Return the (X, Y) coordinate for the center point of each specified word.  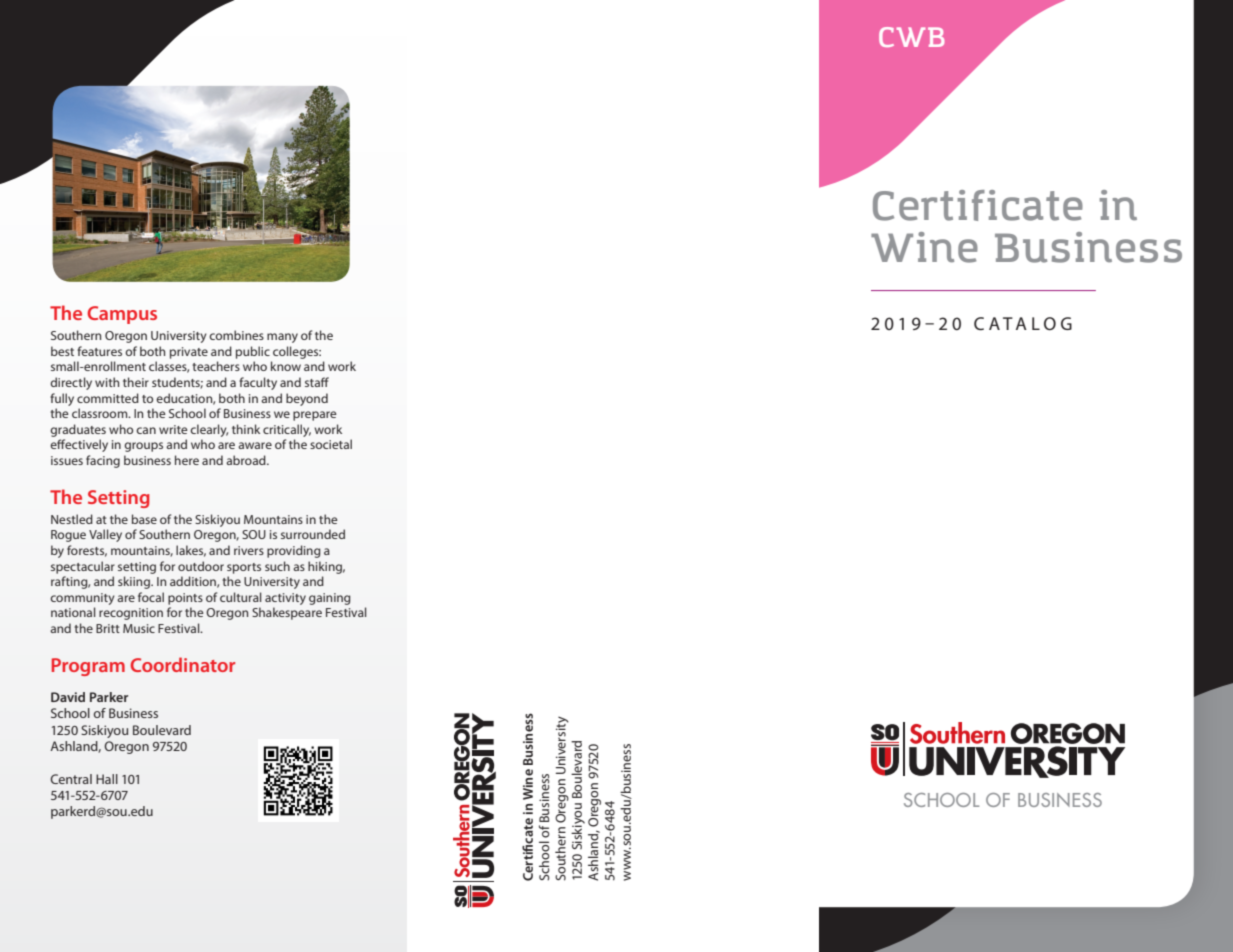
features (99, 351)
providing (294, 551)
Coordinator (183, 664)
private (189, 353)
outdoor (201, 566)
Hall (107, 779)
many (282, 338)
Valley (105, 535)
